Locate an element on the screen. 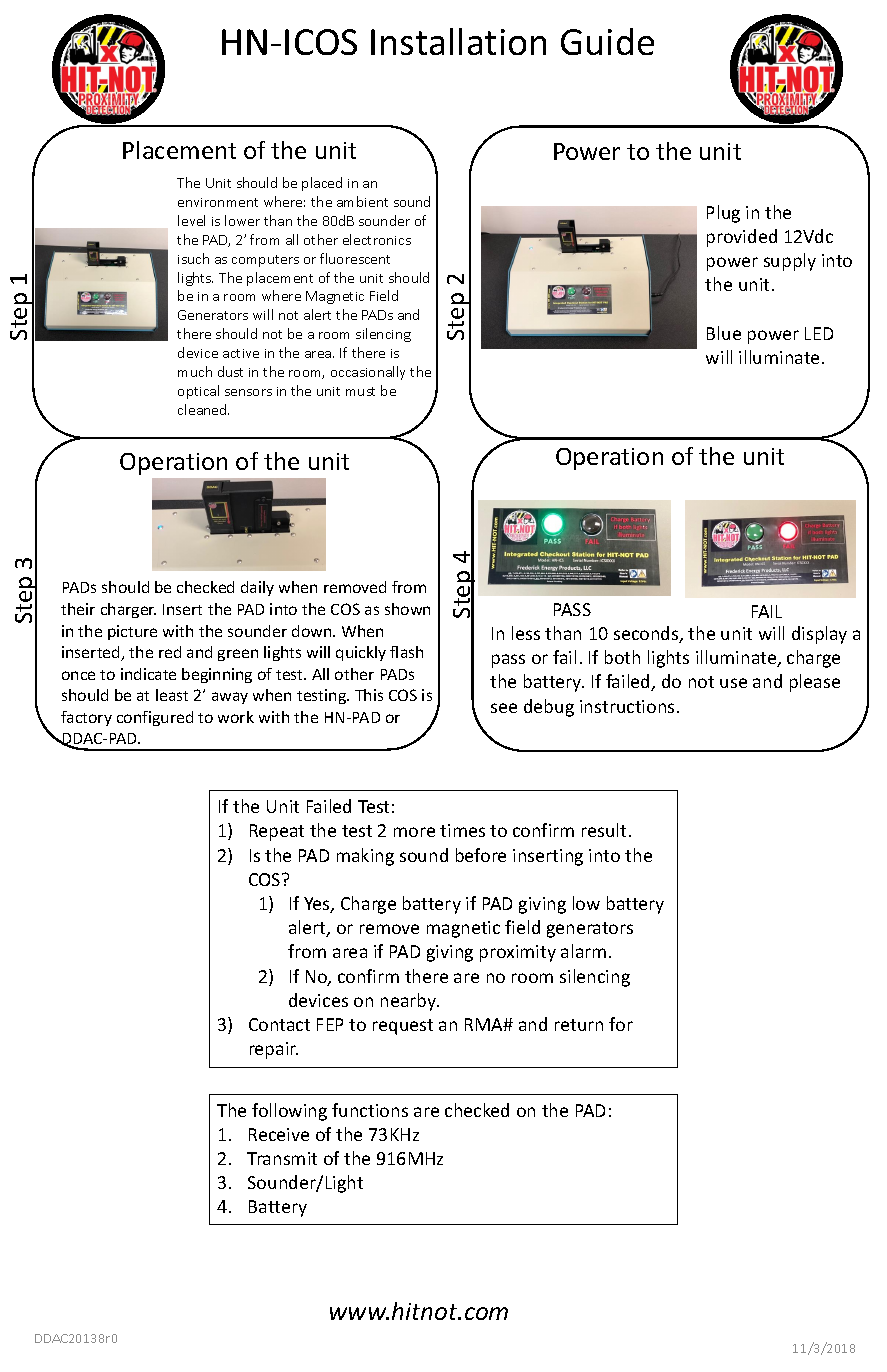 This screenshot has width=887, height=1372. occasionally is located at coordinates (368, 373).
